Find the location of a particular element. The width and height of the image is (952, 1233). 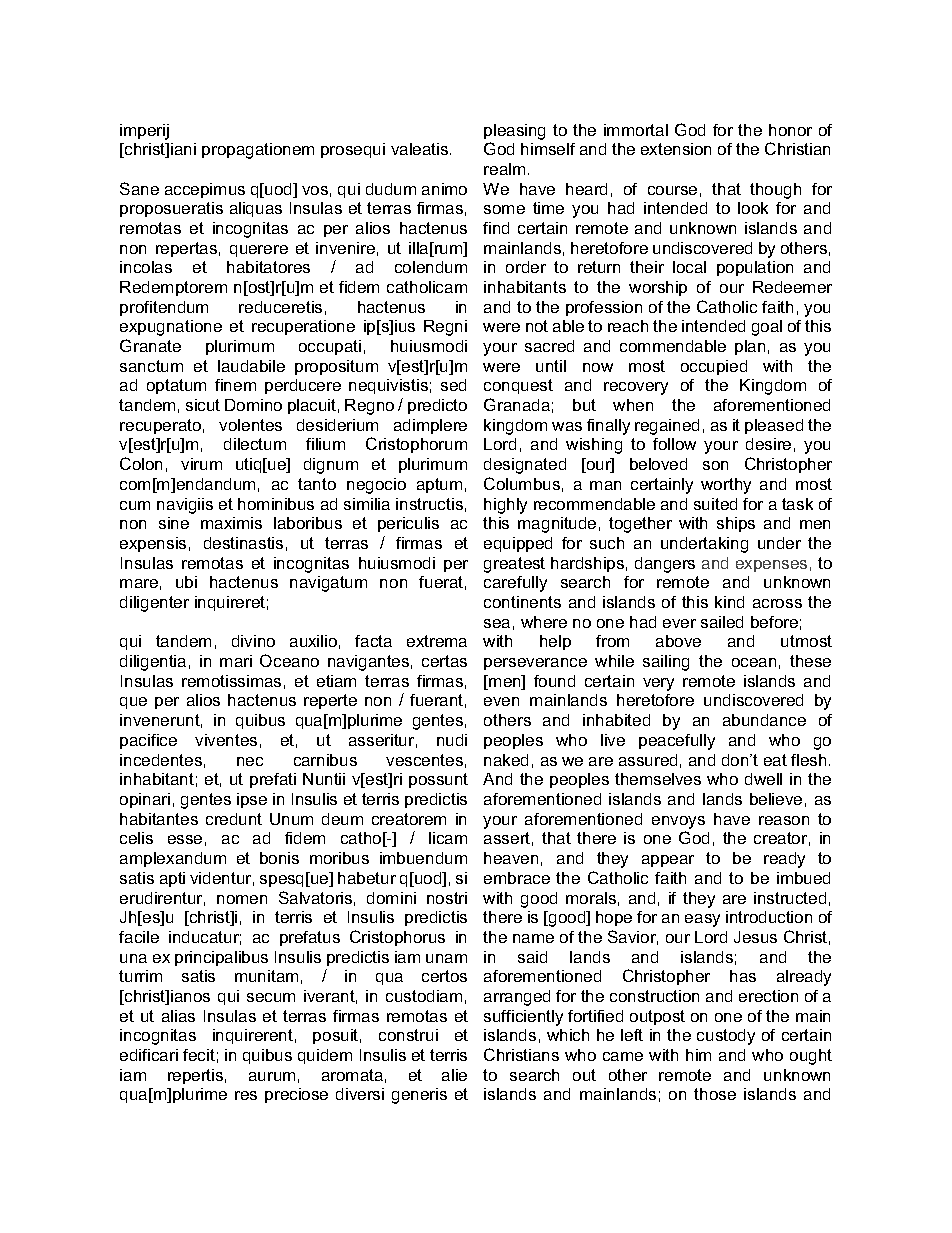

occupied is located at coordinates (714, 367).
